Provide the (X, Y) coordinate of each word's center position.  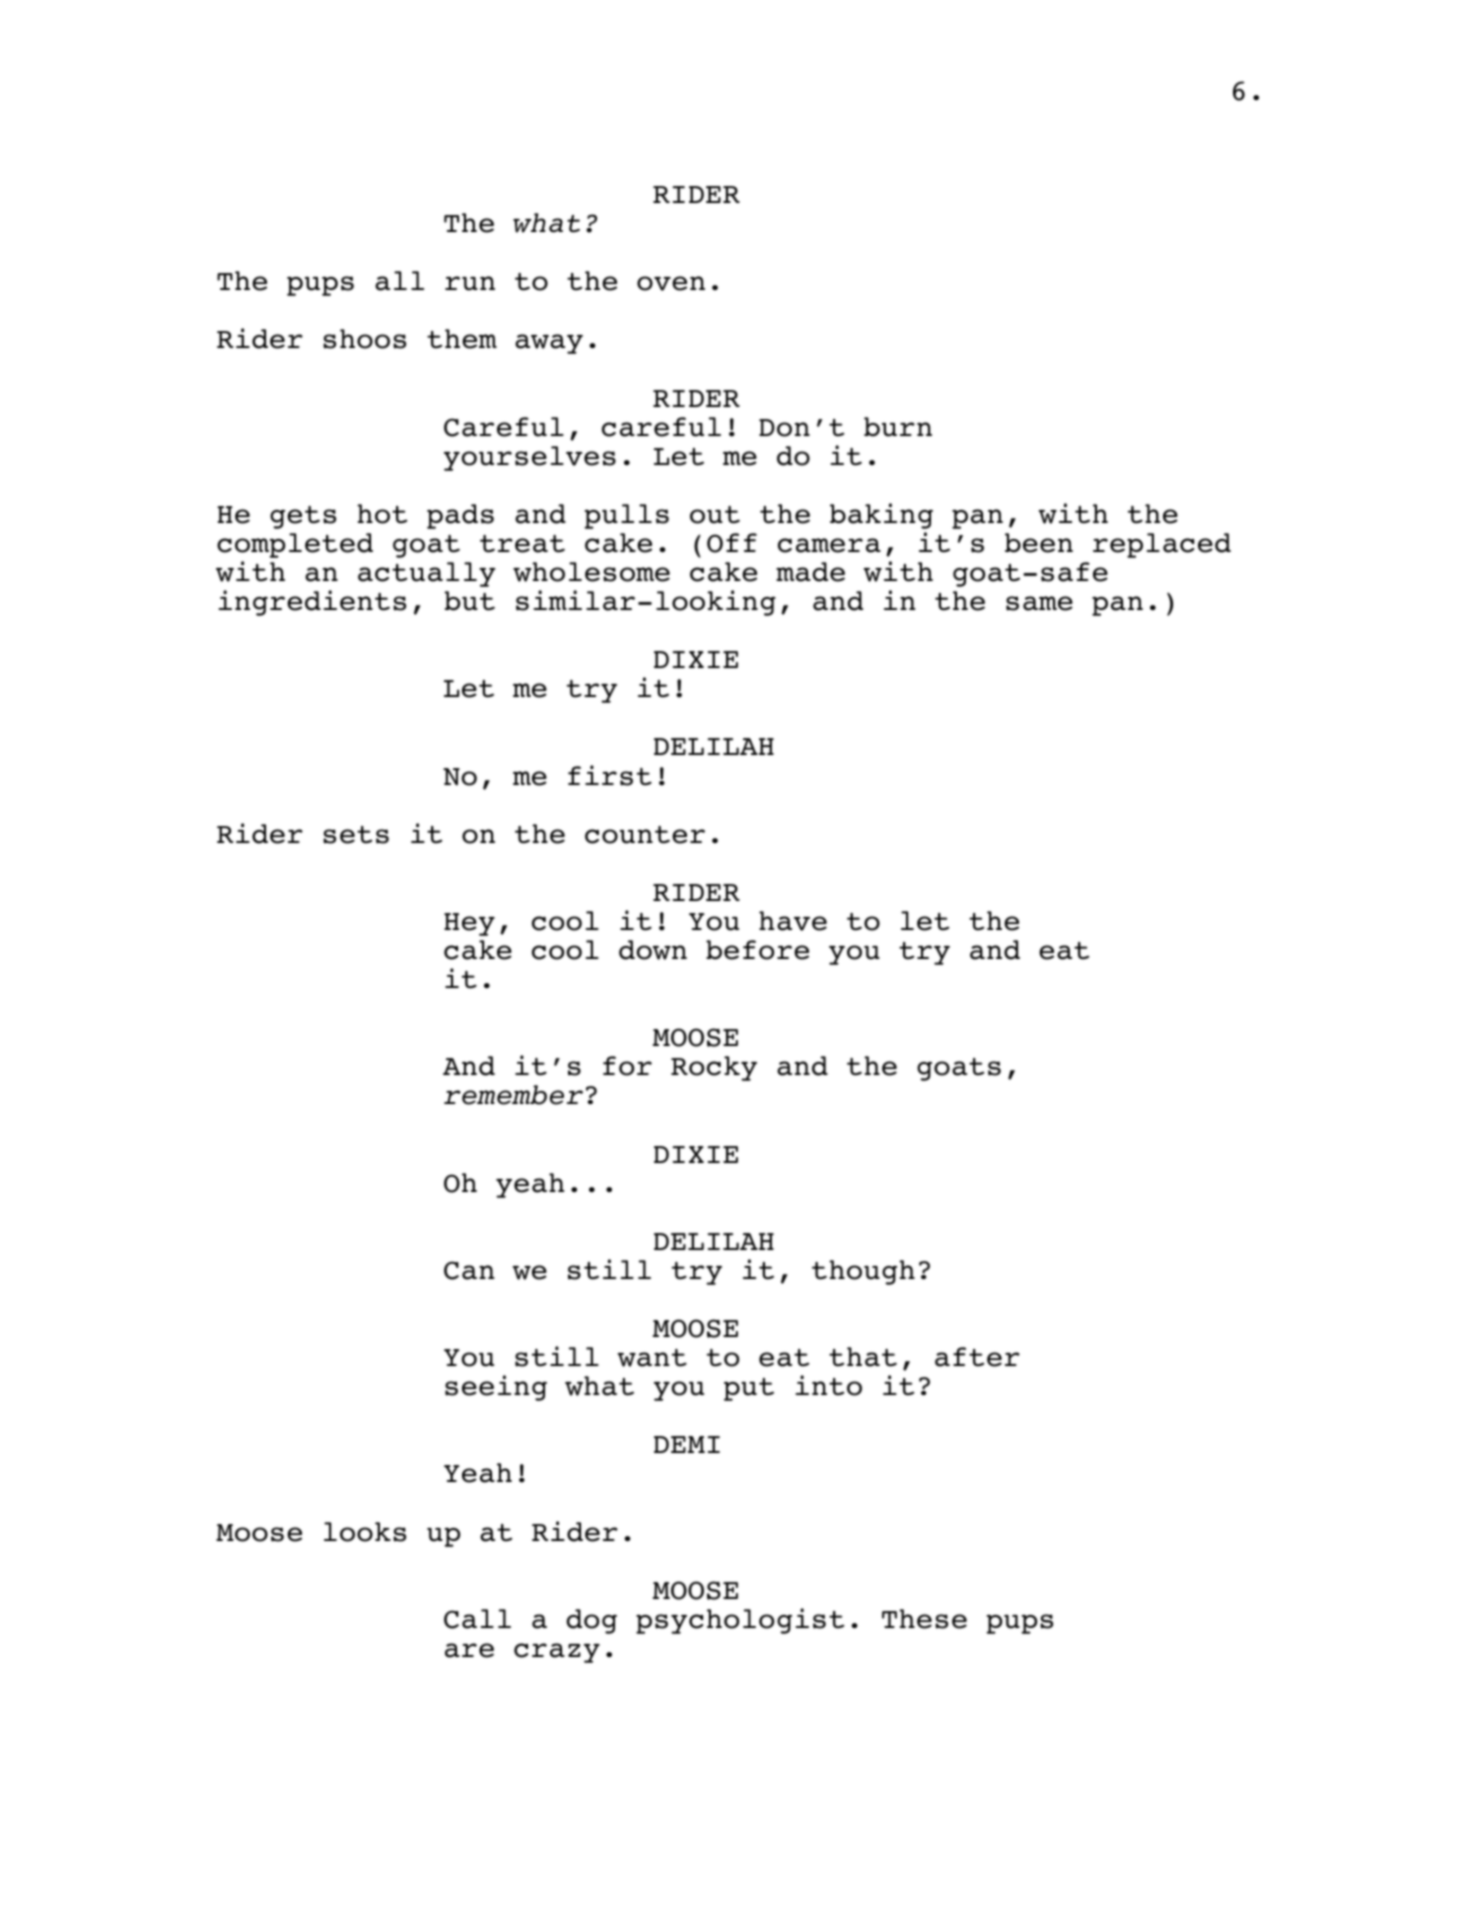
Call (477, 1619)
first (610, 775)
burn (898, 427)
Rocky (714, 1068)
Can (469, 1270)
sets (356, 835)
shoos (364, 339)
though (863, 1272)
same (1039, 603)
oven (671, 283)
